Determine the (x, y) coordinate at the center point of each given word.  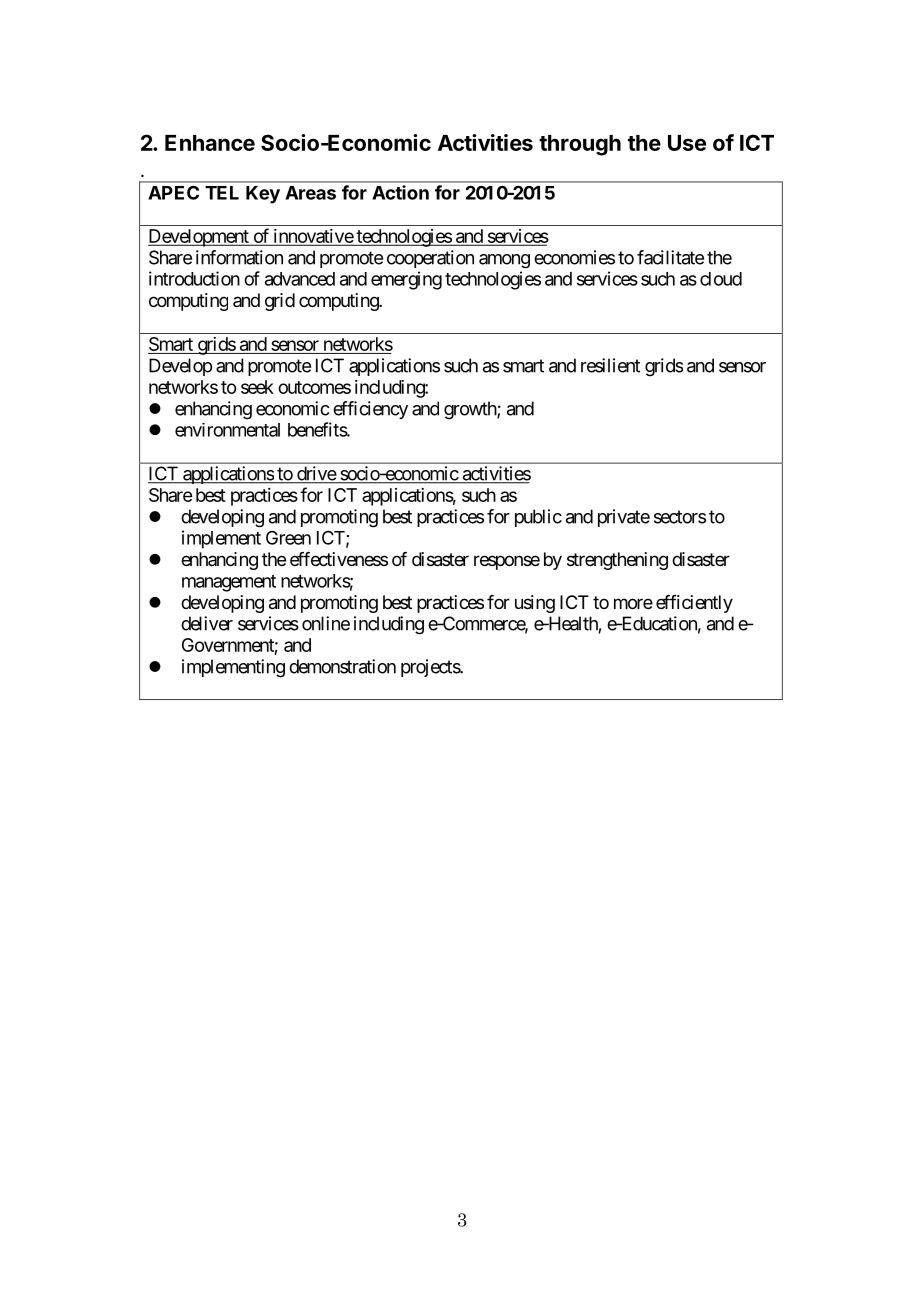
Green (288, 538)
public (538, 518)
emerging (406, 280)
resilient (610, 365)
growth (471, 410)
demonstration (342, 666)
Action (401, 192)
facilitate (670, 257)
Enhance (210, 143)
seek (257, 387)
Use (687, 143)
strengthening (617, 561)
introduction (194, 278)
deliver (207, 623)
